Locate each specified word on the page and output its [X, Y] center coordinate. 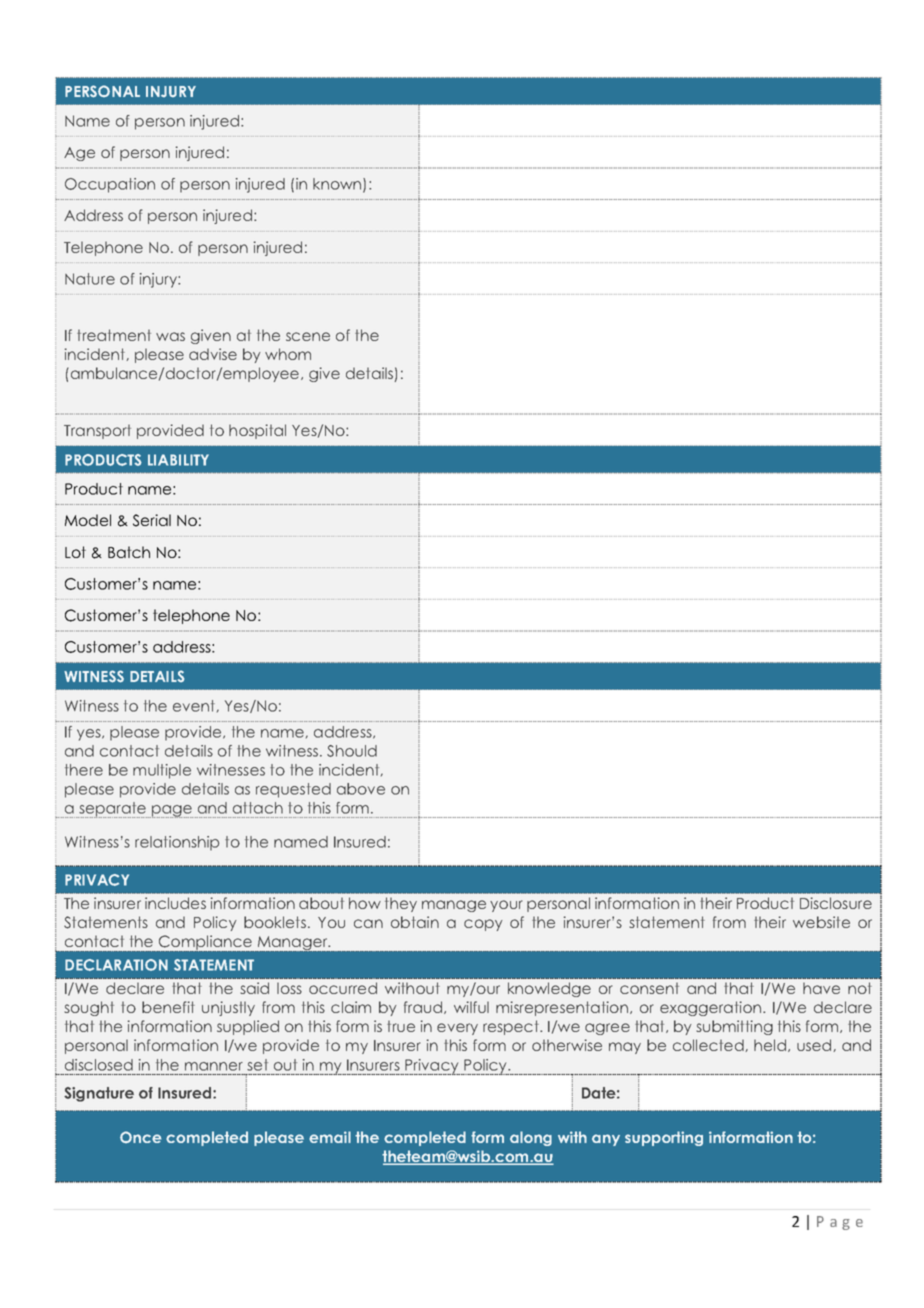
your [506, 906]
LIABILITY [178, 460]
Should [352, 751]
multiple [162, 771]
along [531, 1138]
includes [175, 903]
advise [213, 354]
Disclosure [836, 903]
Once [140, 1137]
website [821, 922]
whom [288, 354]
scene [308, 336]
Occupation [110, 185]
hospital [257, 431]
